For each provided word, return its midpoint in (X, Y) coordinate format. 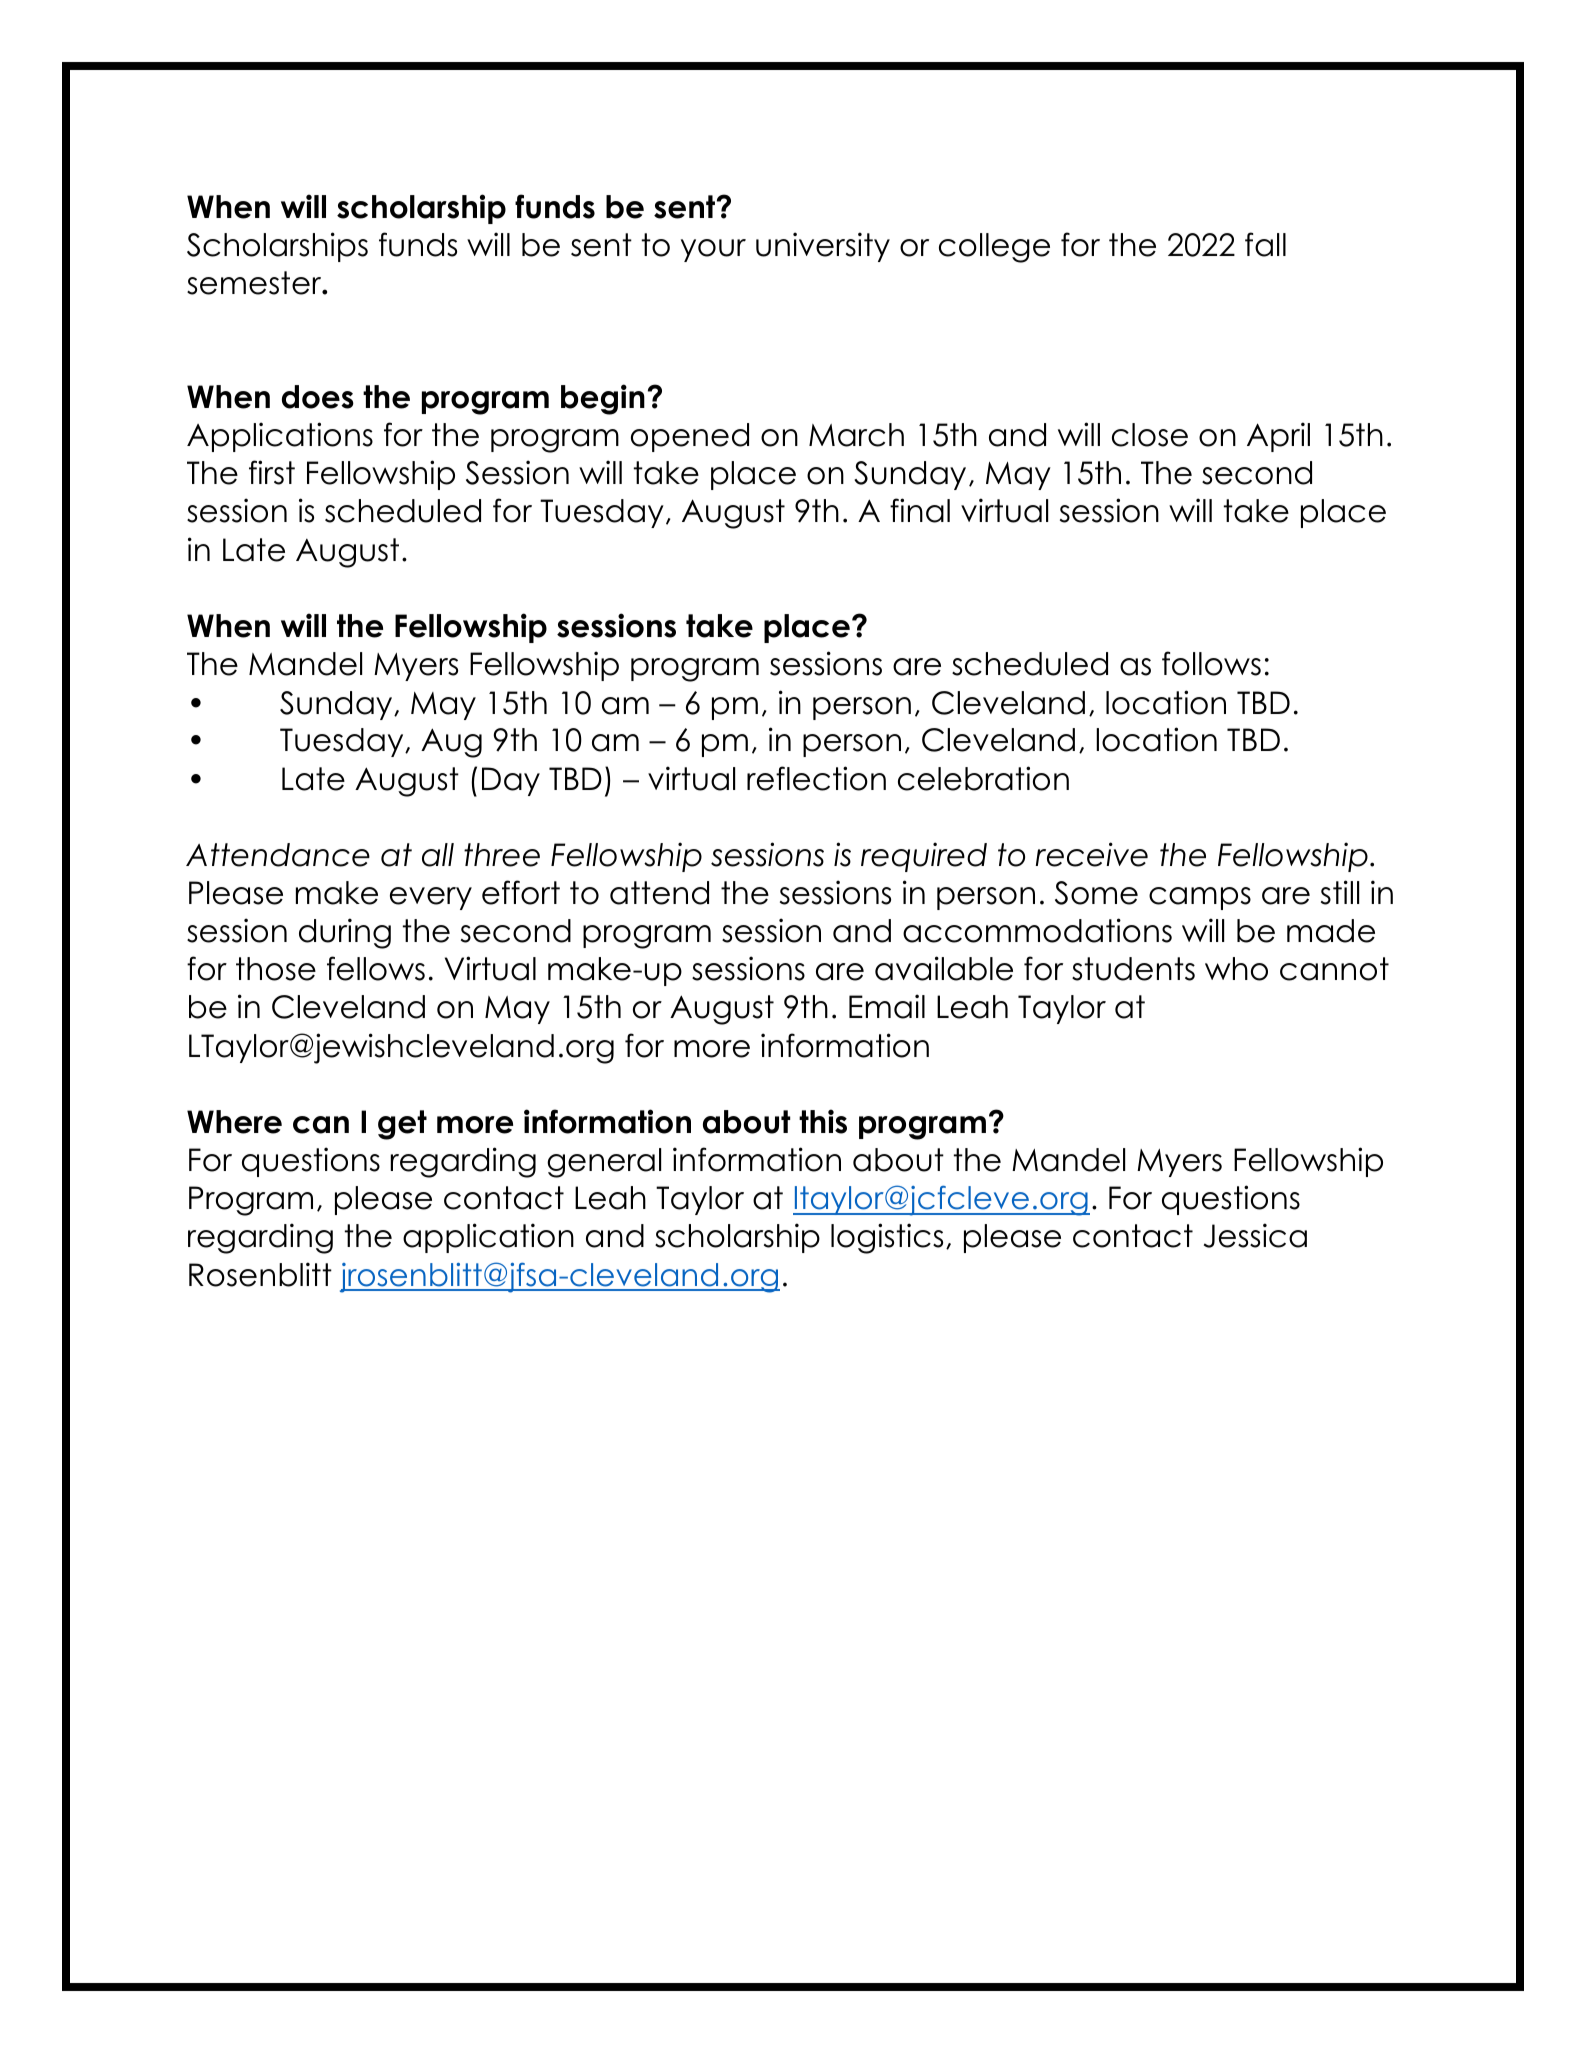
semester (255, 283)
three (502, 855)
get (402, 1125)
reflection (816, 778)
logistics (887, 1238)
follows (1211, 663)
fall (1265, 244)
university (823, 247)
